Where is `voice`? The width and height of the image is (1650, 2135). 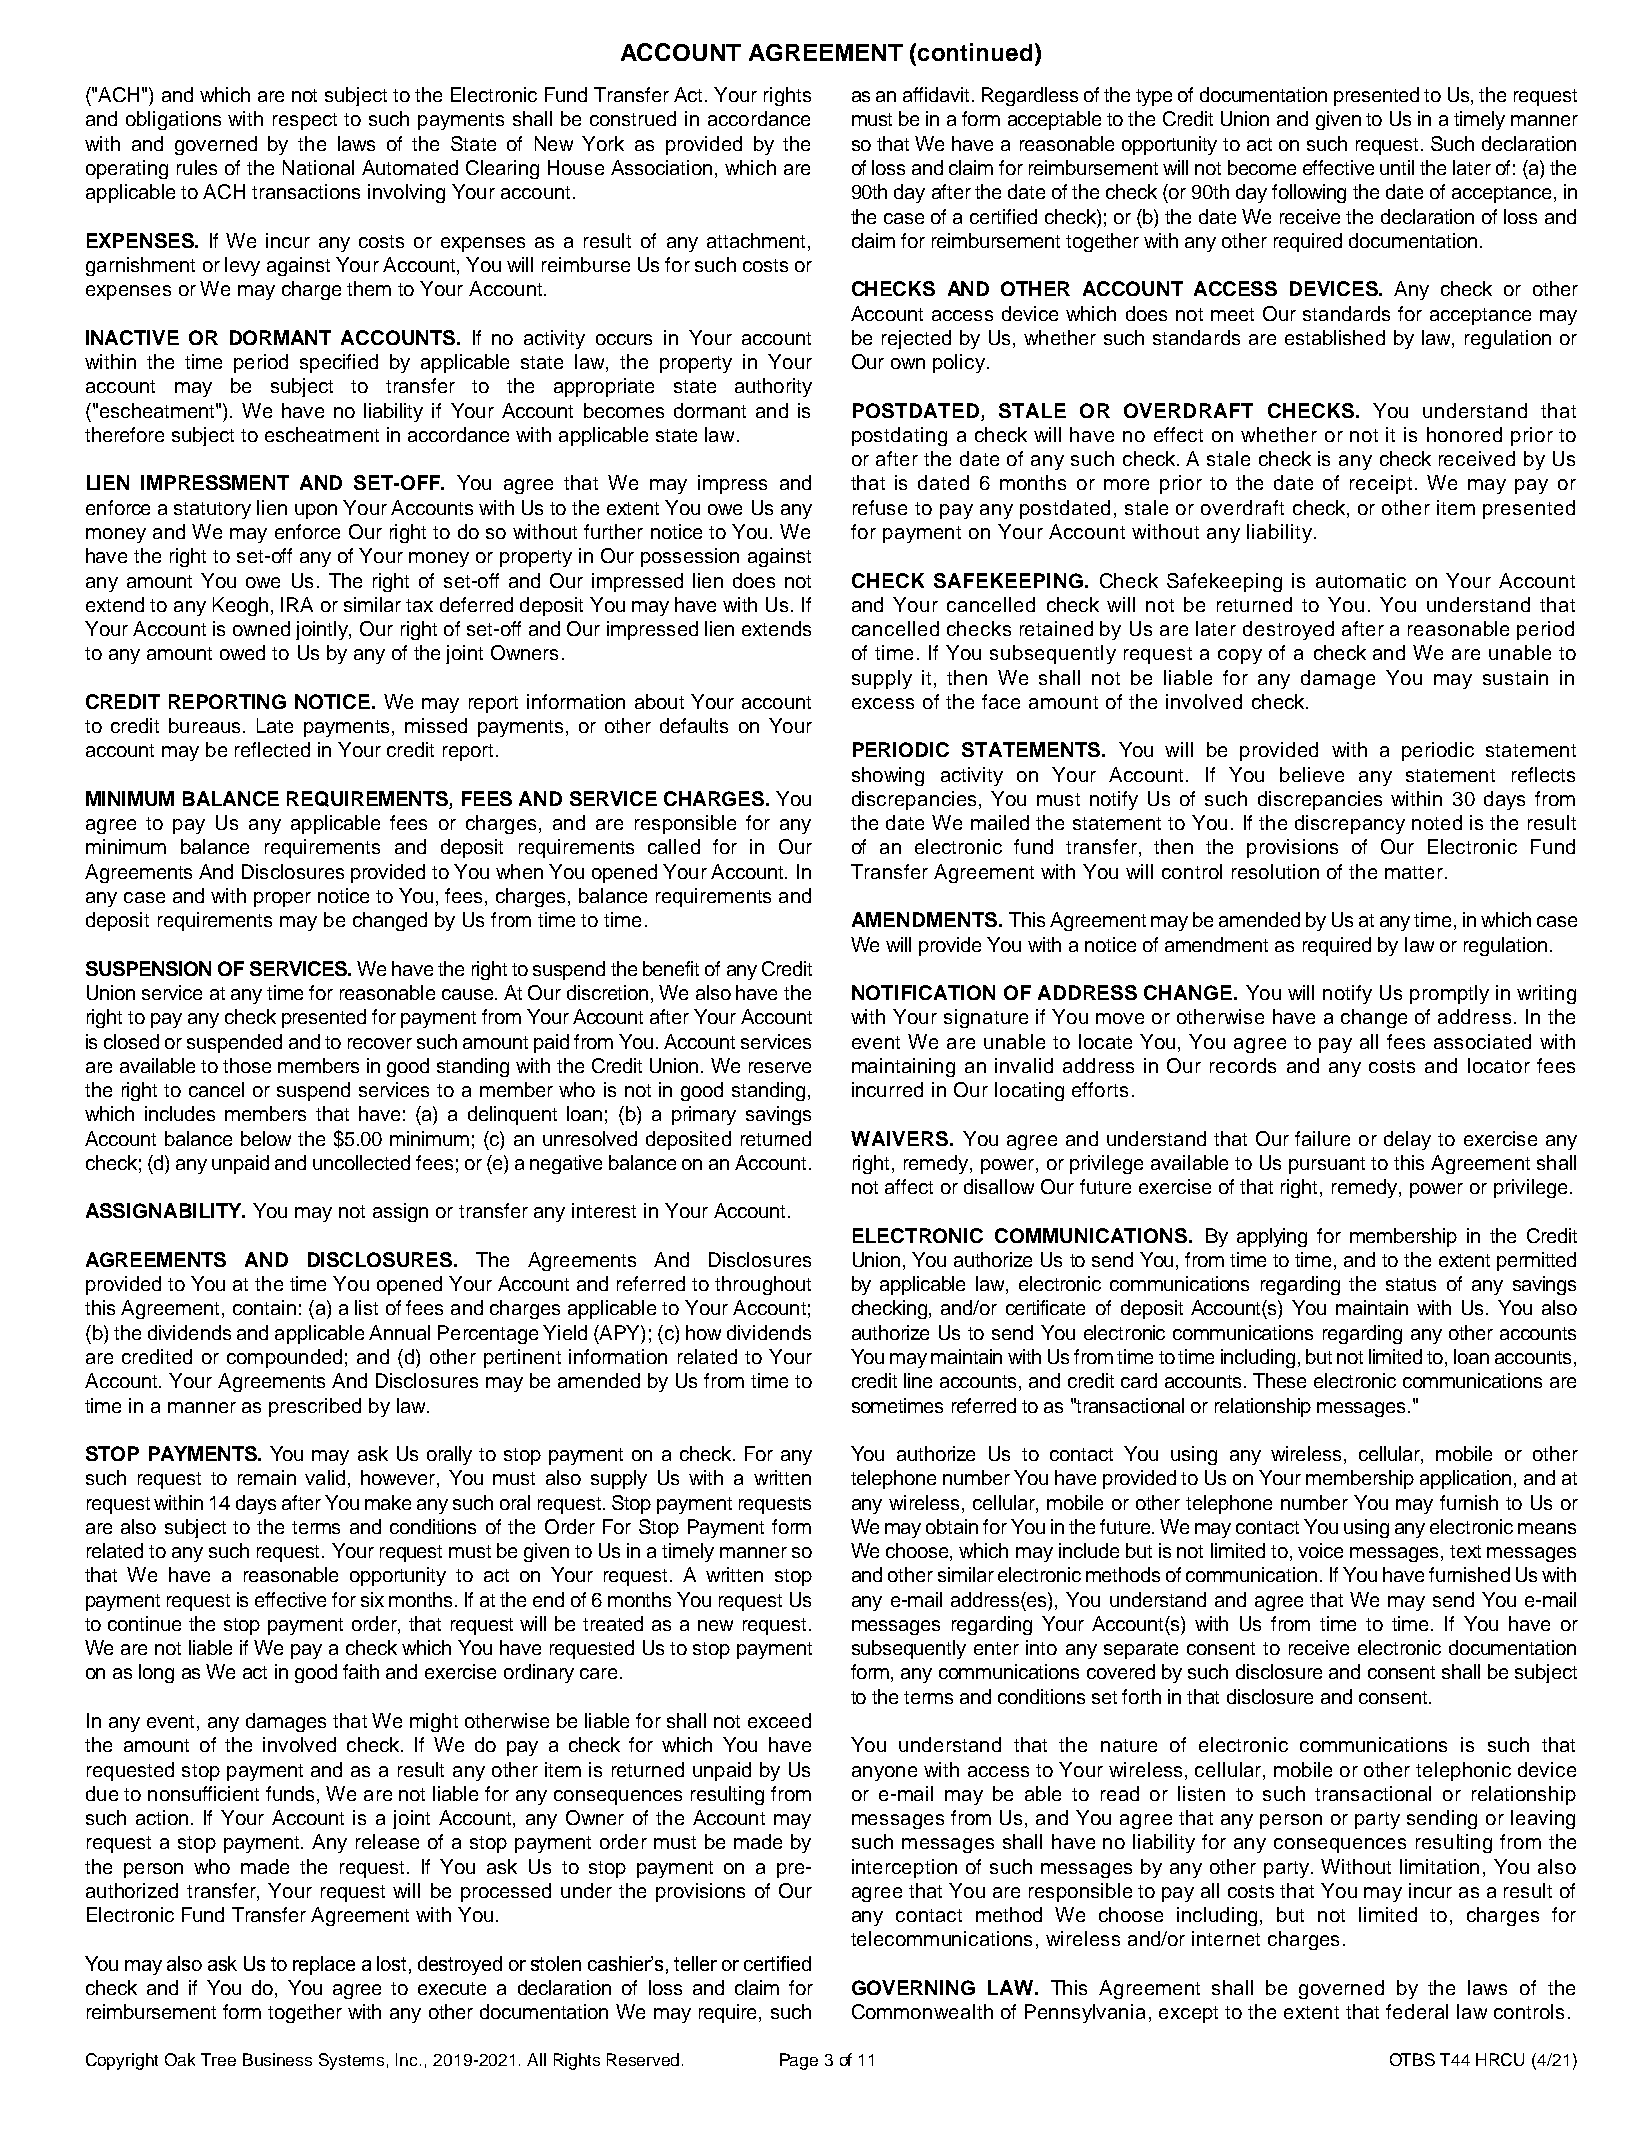 voice is located at coordinates (1320, 1550).
